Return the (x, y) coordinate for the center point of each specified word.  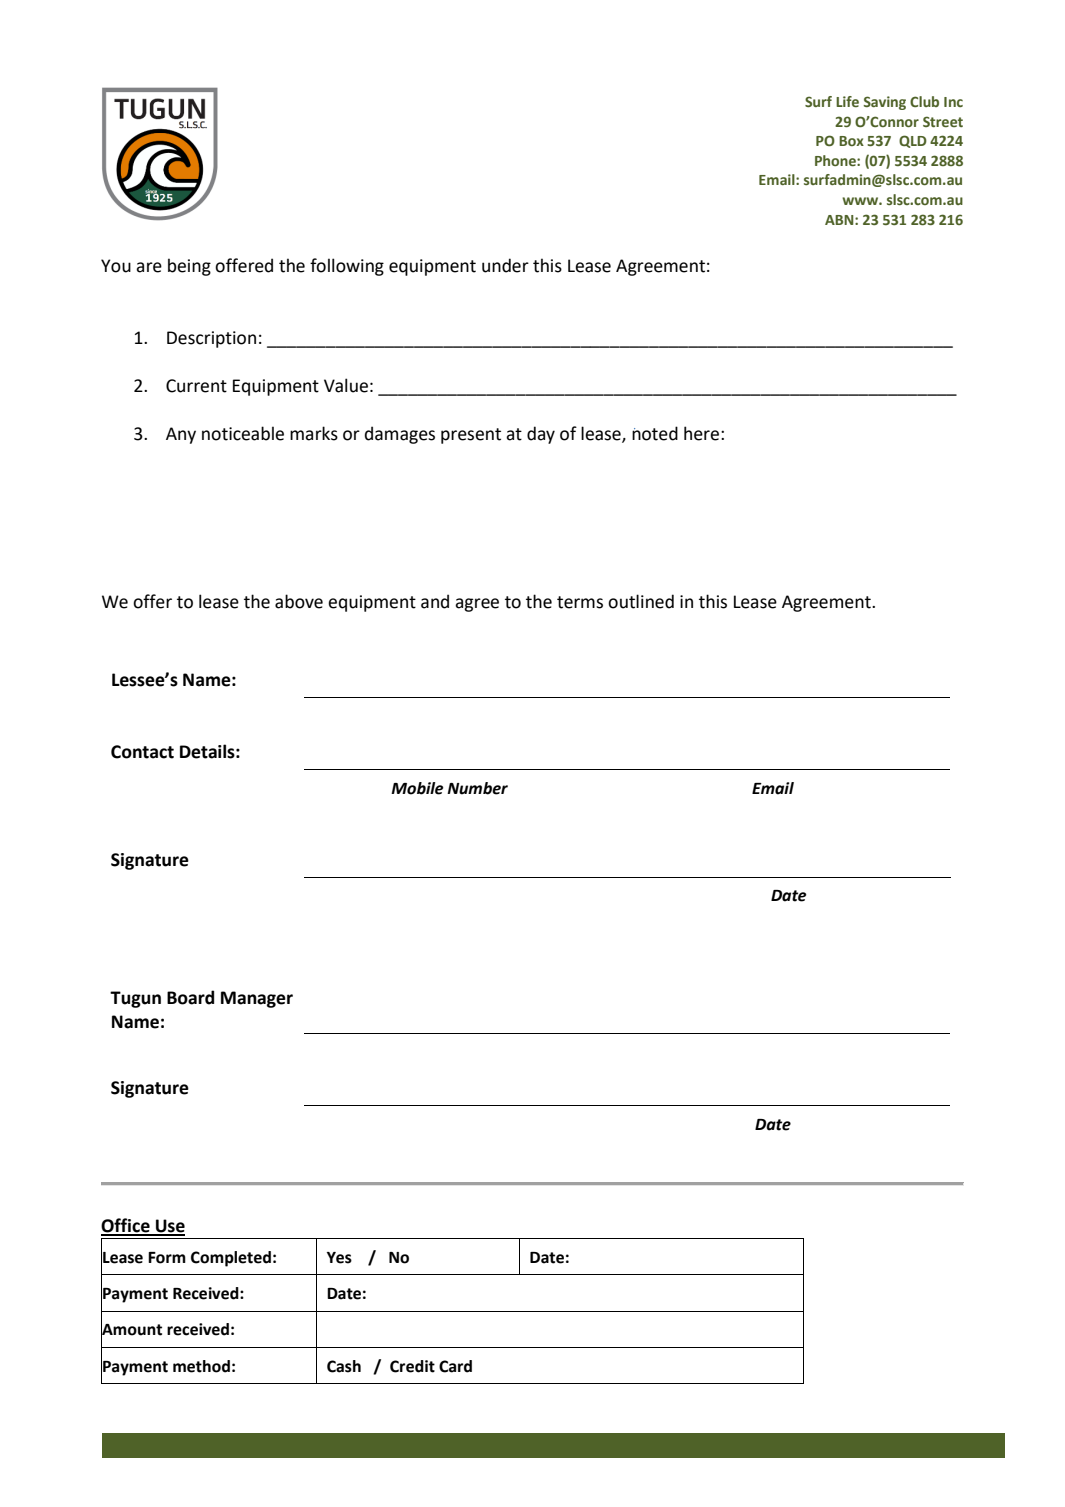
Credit (412, 1366)
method (201, 1366)
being (189, 267)
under (505, 265)
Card (455, 1366)
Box (851, 141)
